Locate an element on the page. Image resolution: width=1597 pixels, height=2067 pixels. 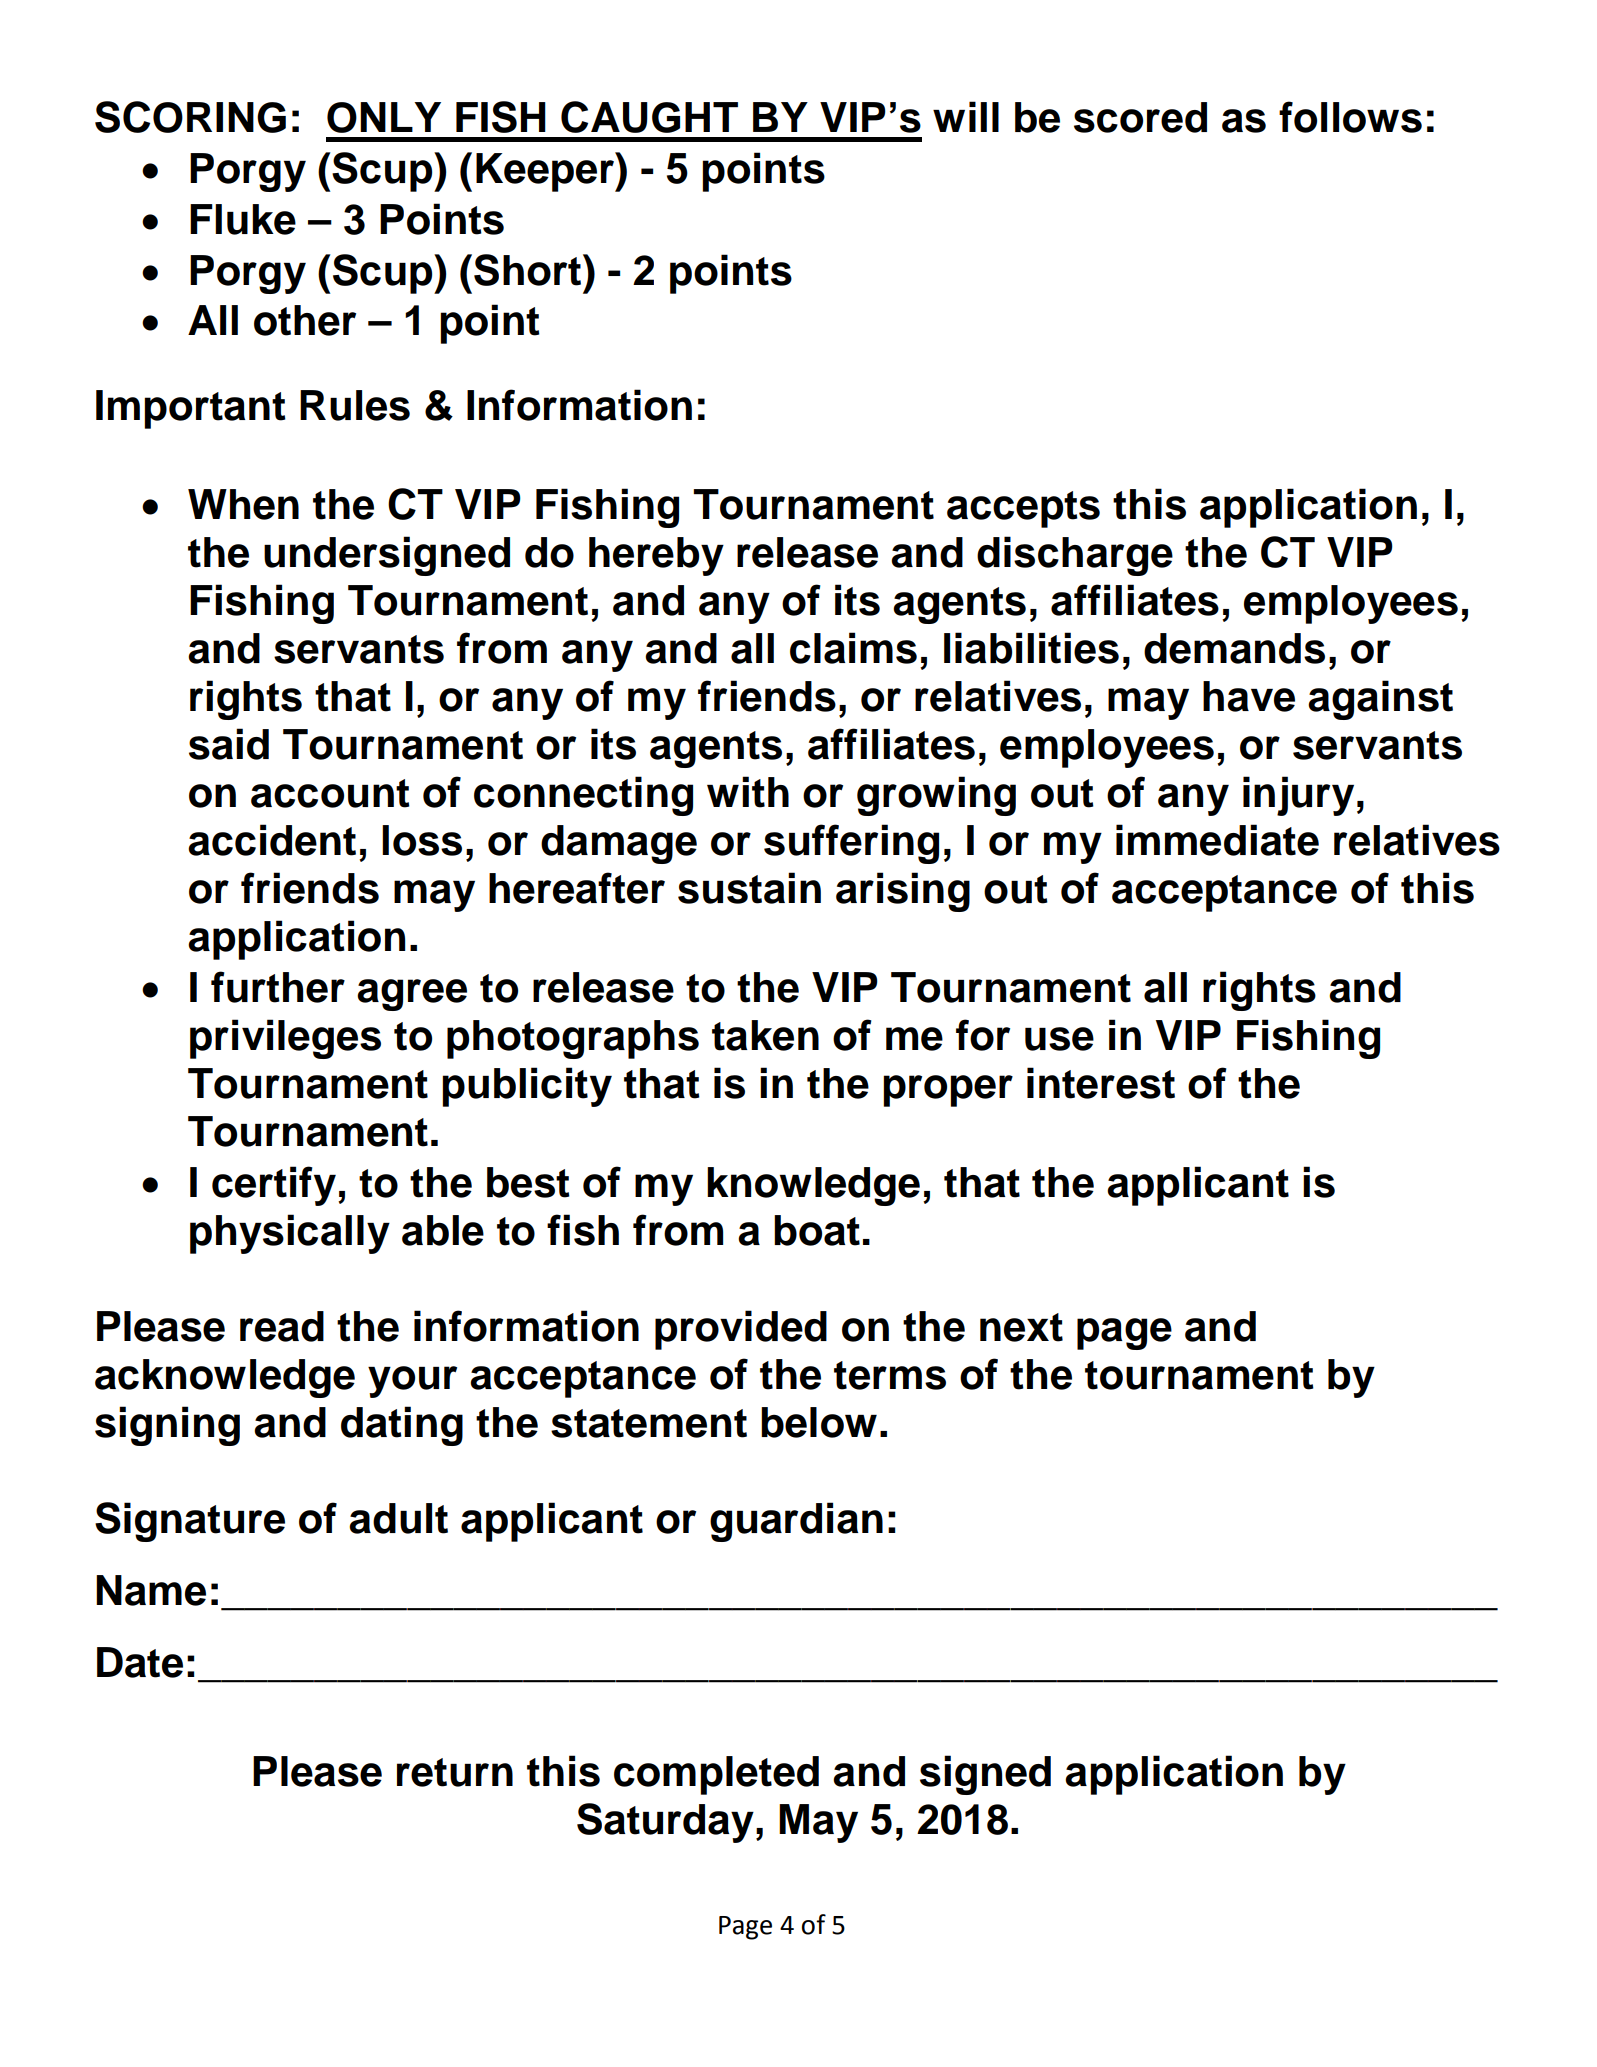
When is located at coordinates (243, 504).
